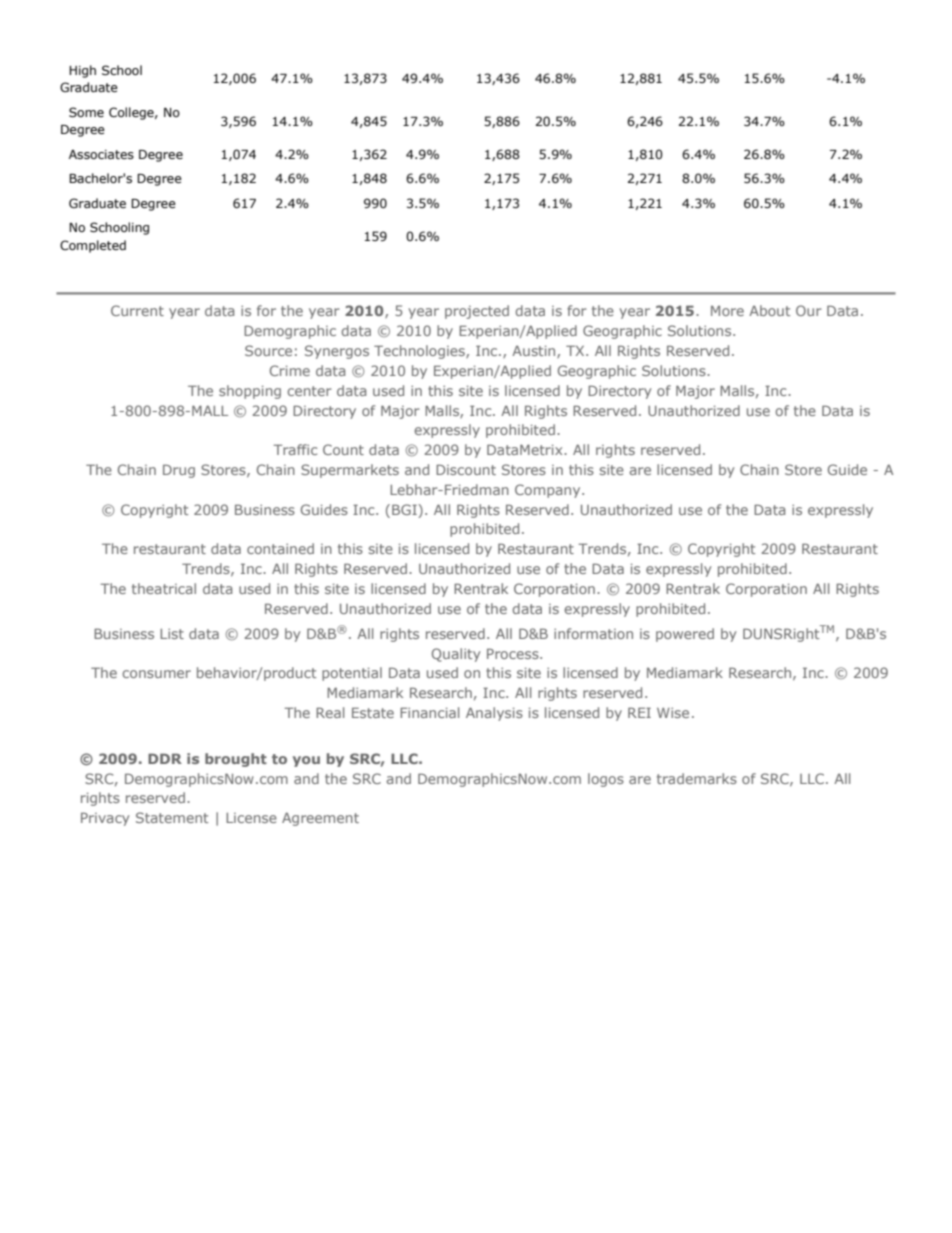 Image resolution: width=952 pixels, height=1233 pixels. Describe the element at coordinates (769, 310) in the screenshot. I see `About` at that location.
